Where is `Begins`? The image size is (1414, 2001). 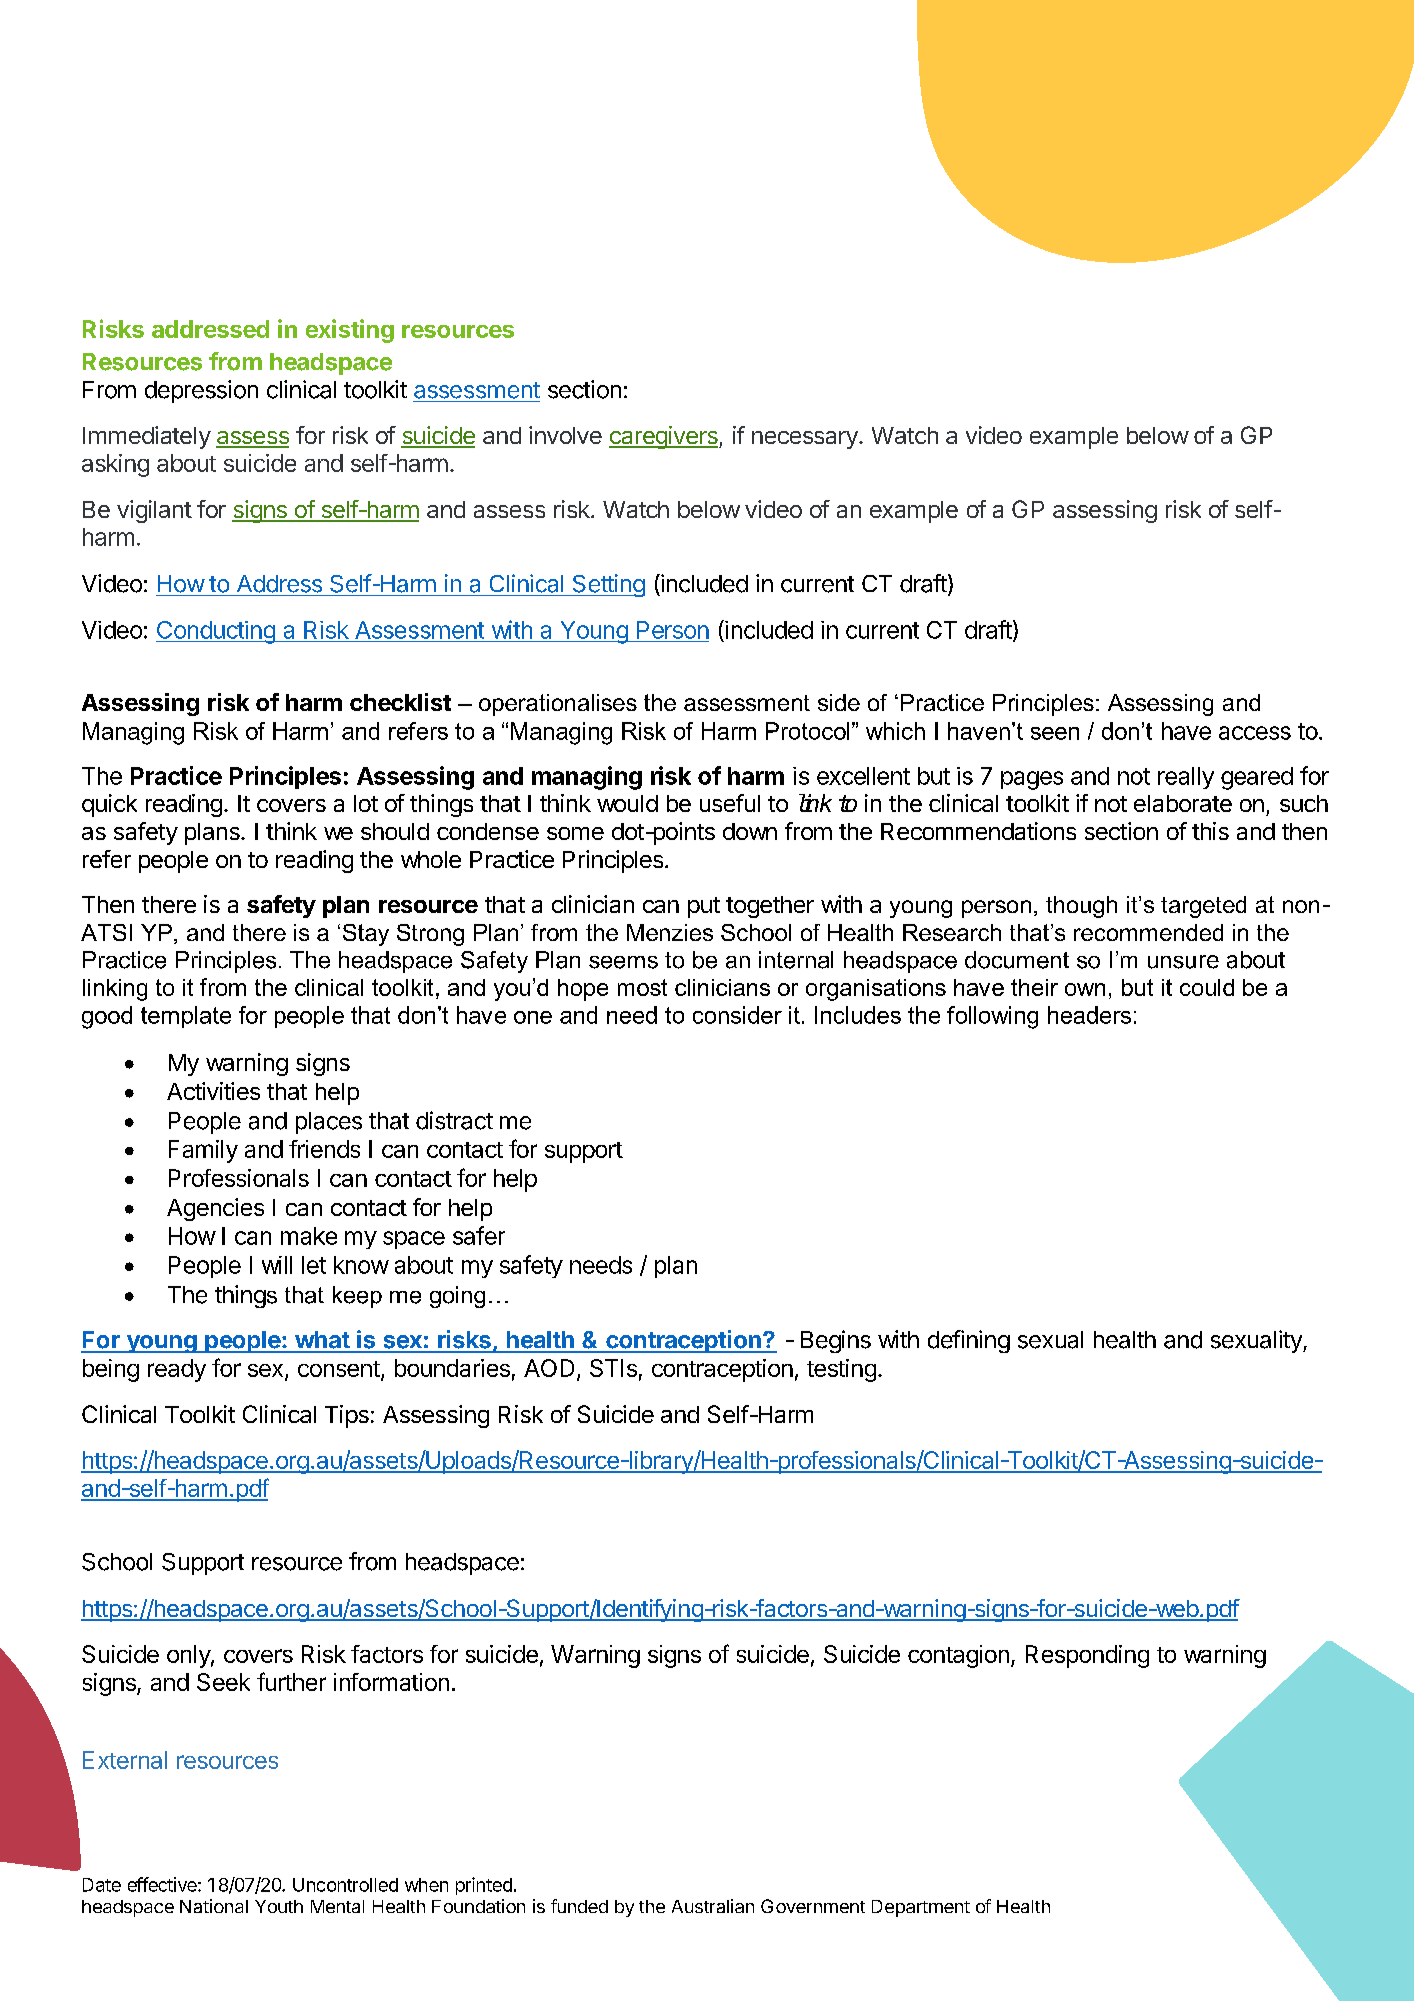
Begins is located at coordinates (836, 1341).
